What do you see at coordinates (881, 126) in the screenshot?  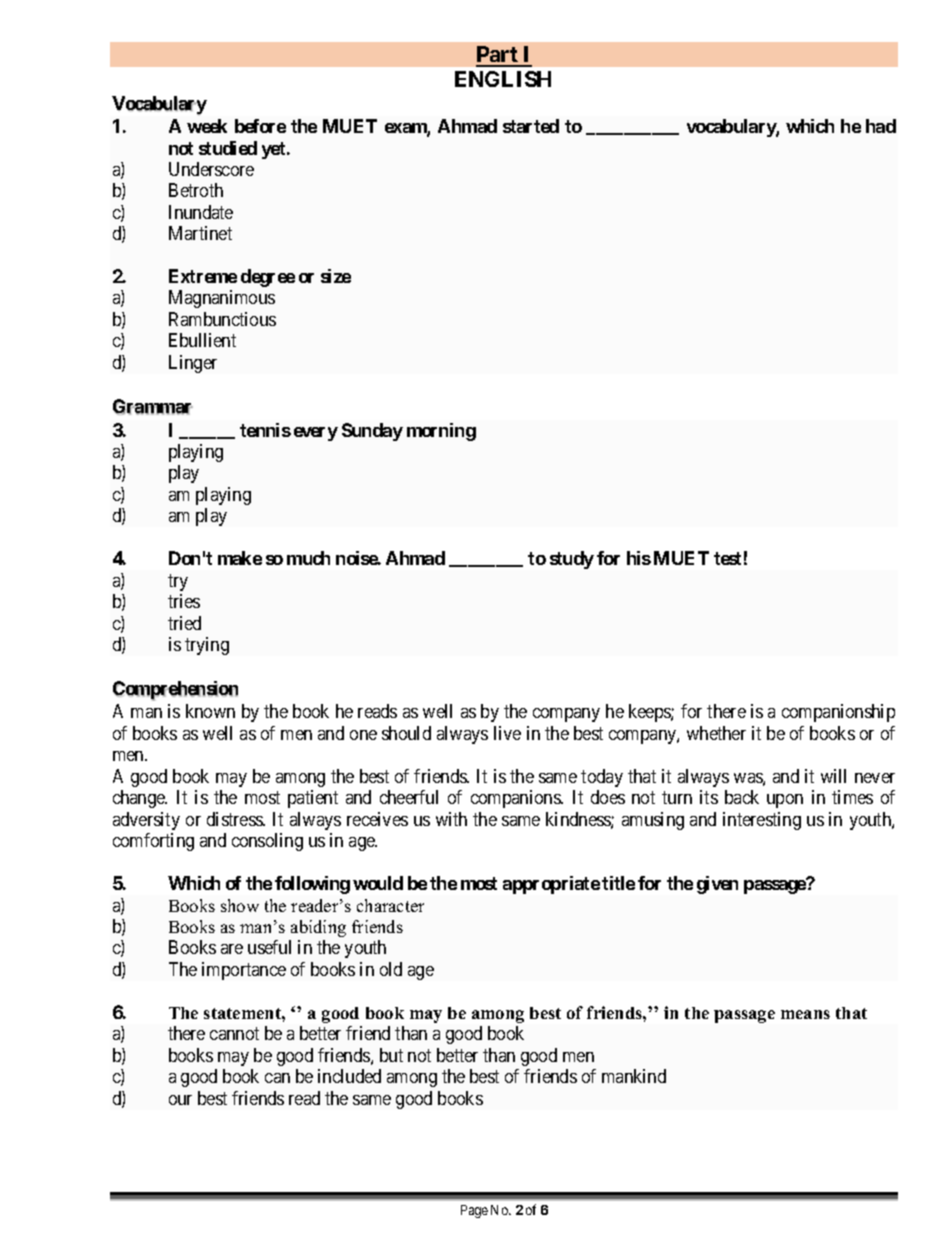 I see `had` at bounding box center [881, 126].
